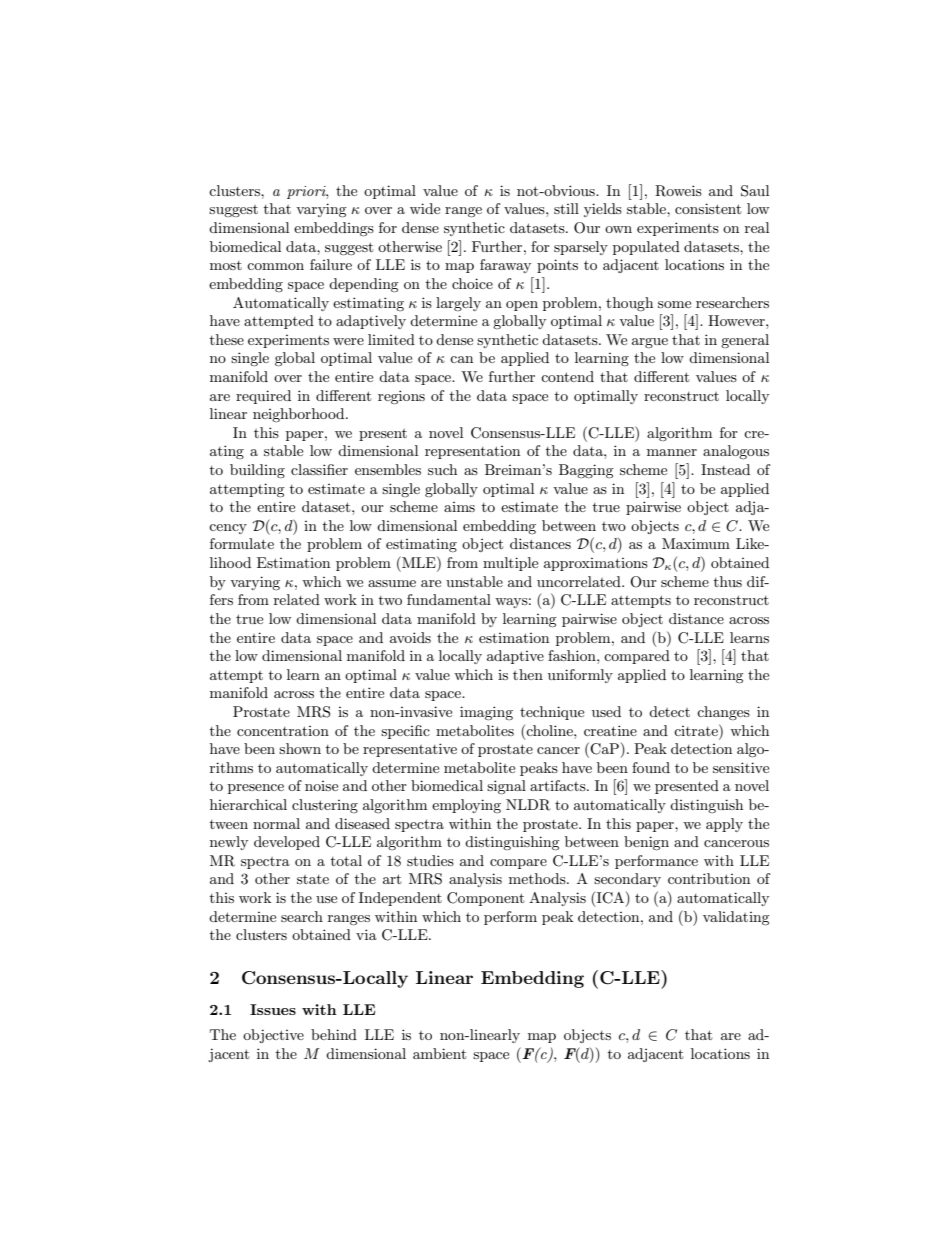 The image size is (952, 1233). Describe the element at coordinates (283, 731) in the image. I see `concentration` at that location.
